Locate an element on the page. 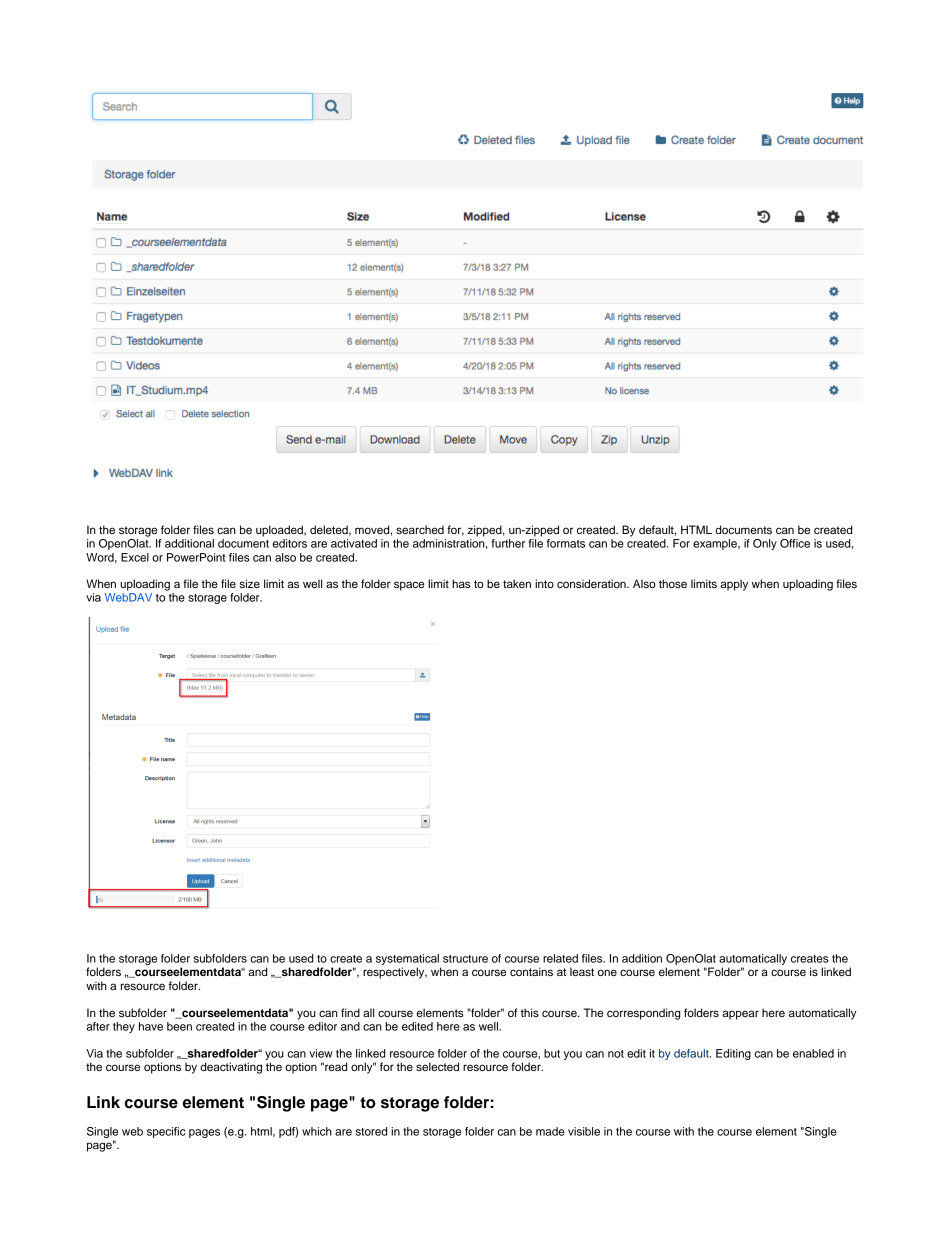 This document has height=1233, width=952. respectively is located at coordinates (395, 973).
